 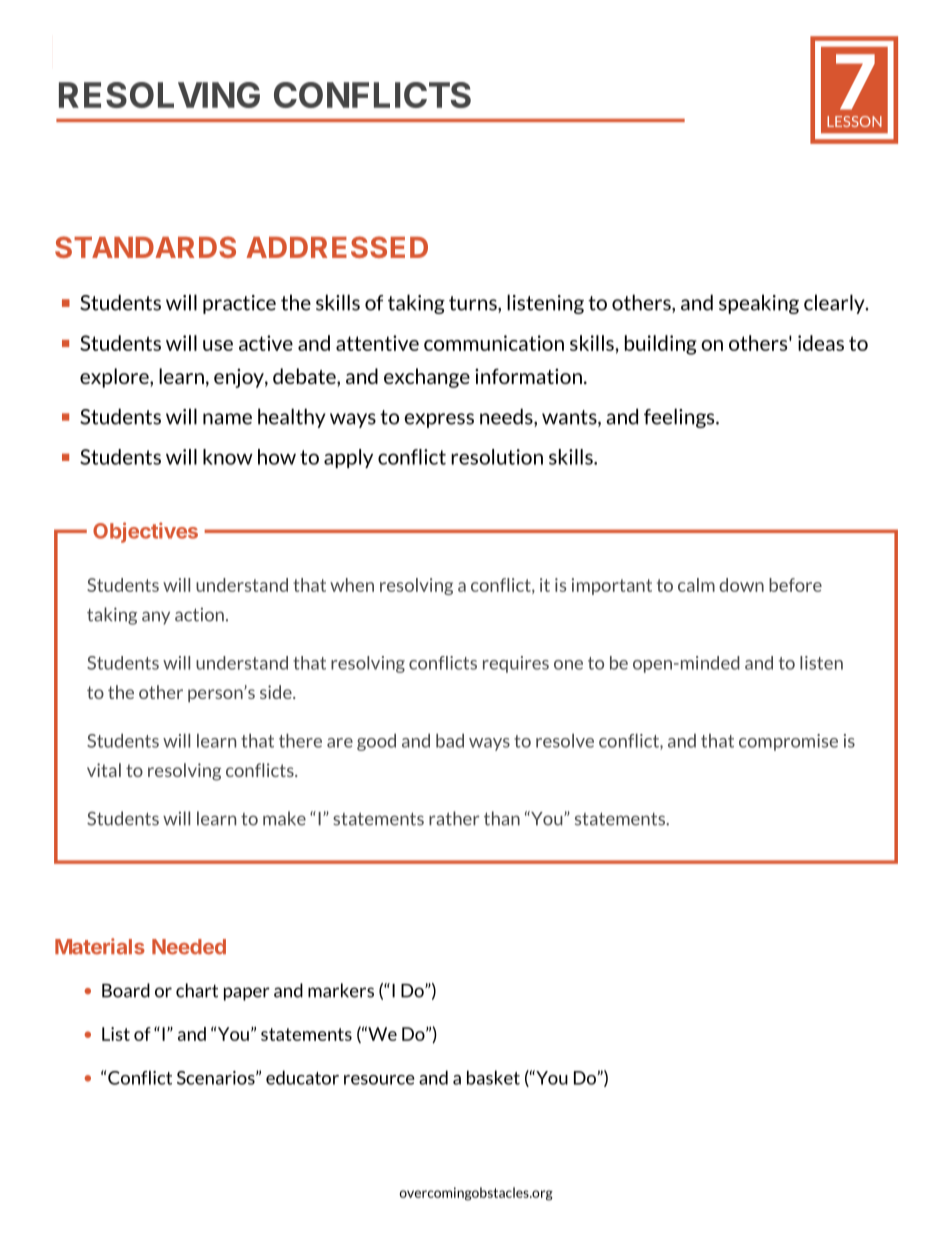 I want to click on down, so click(x=741, y=585).
